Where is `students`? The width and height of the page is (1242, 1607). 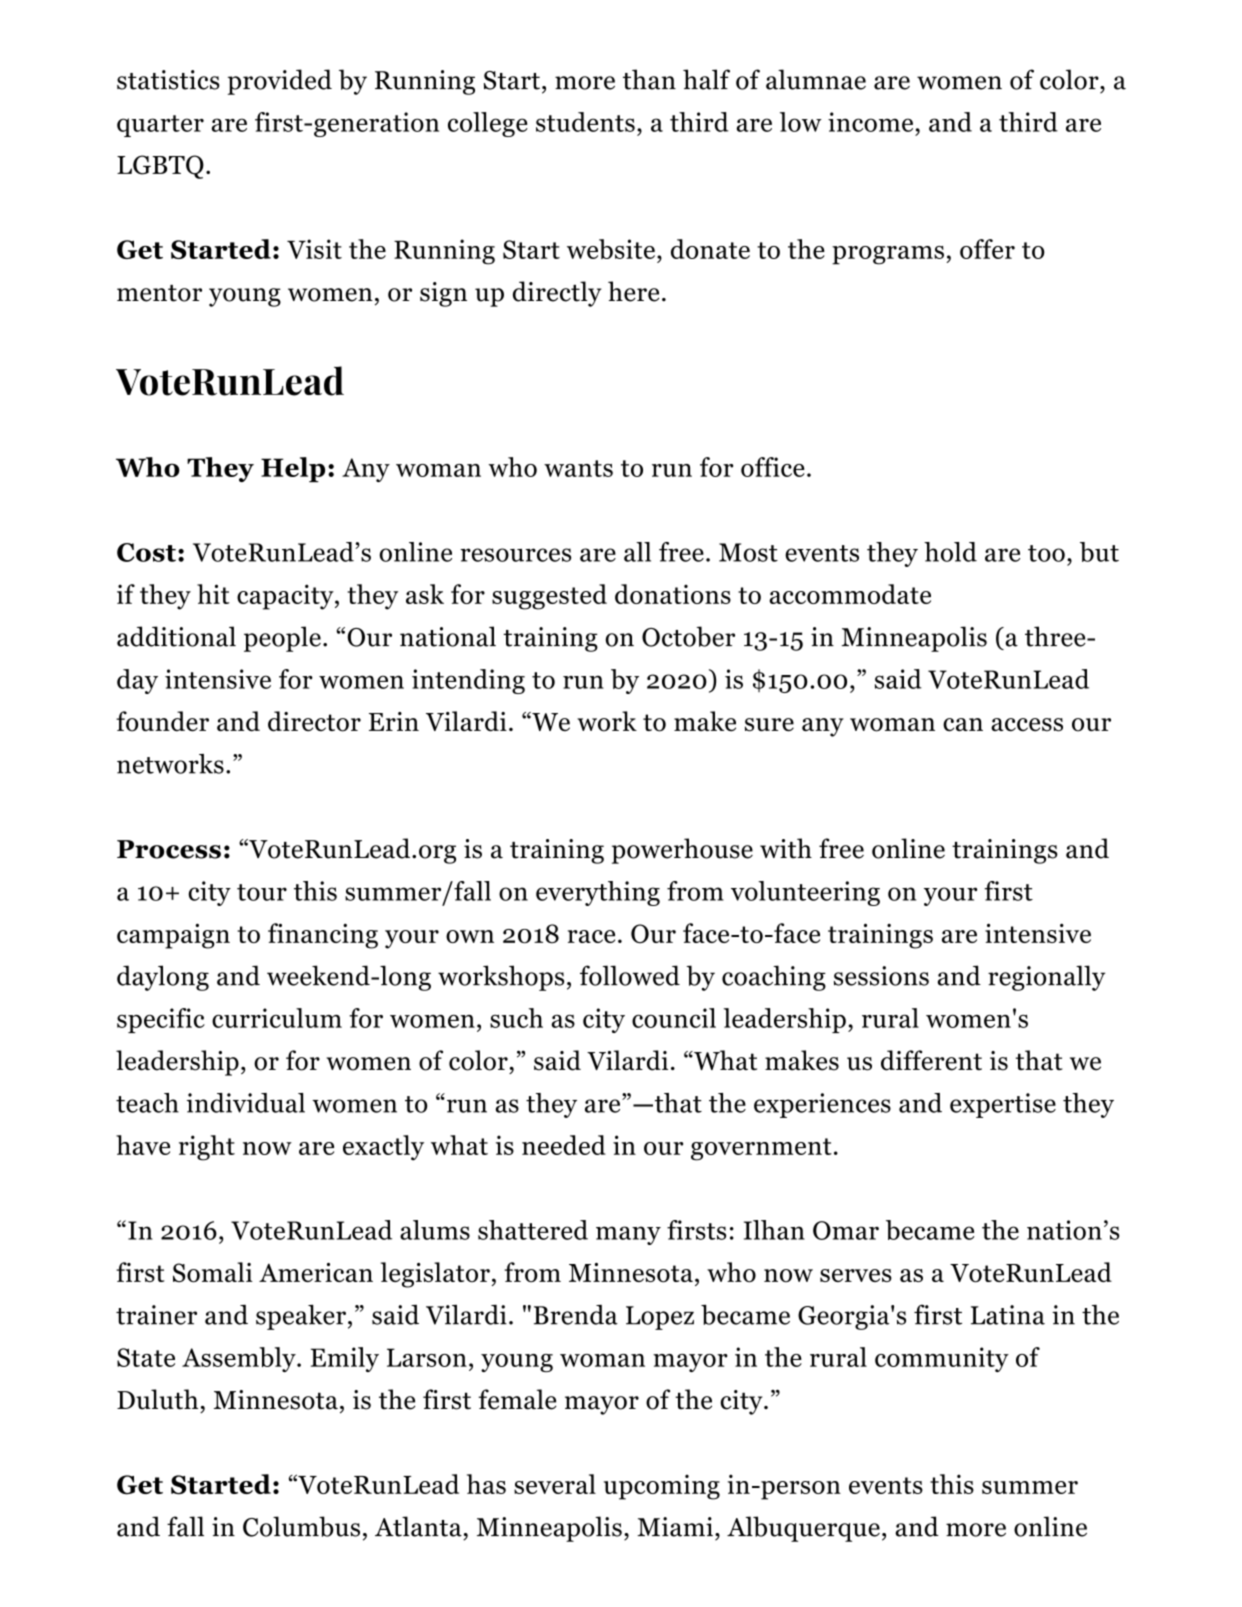
students is located at coordinates (585, 122).
